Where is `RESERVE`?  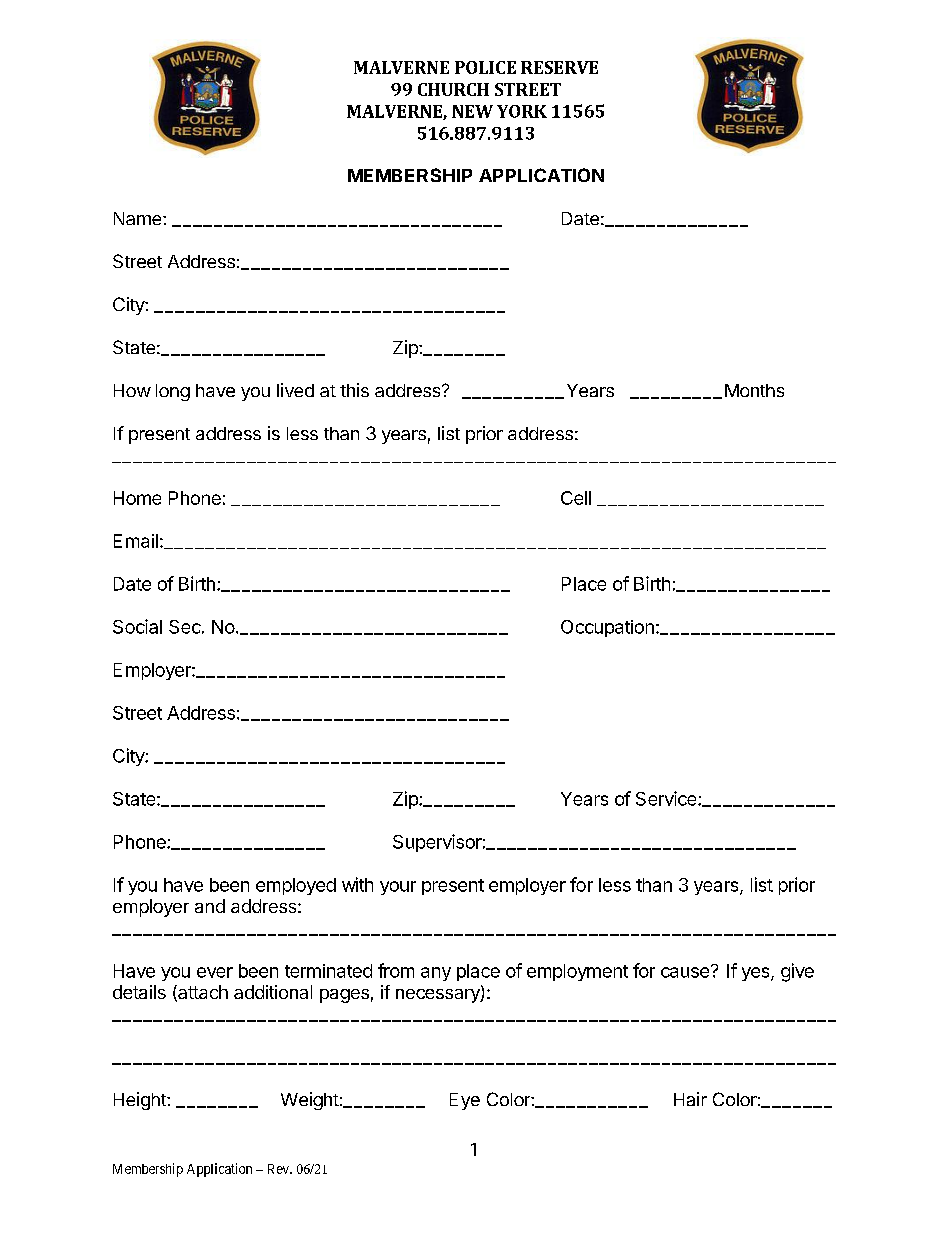
RESERVE is located at coordinates (559, 67).
